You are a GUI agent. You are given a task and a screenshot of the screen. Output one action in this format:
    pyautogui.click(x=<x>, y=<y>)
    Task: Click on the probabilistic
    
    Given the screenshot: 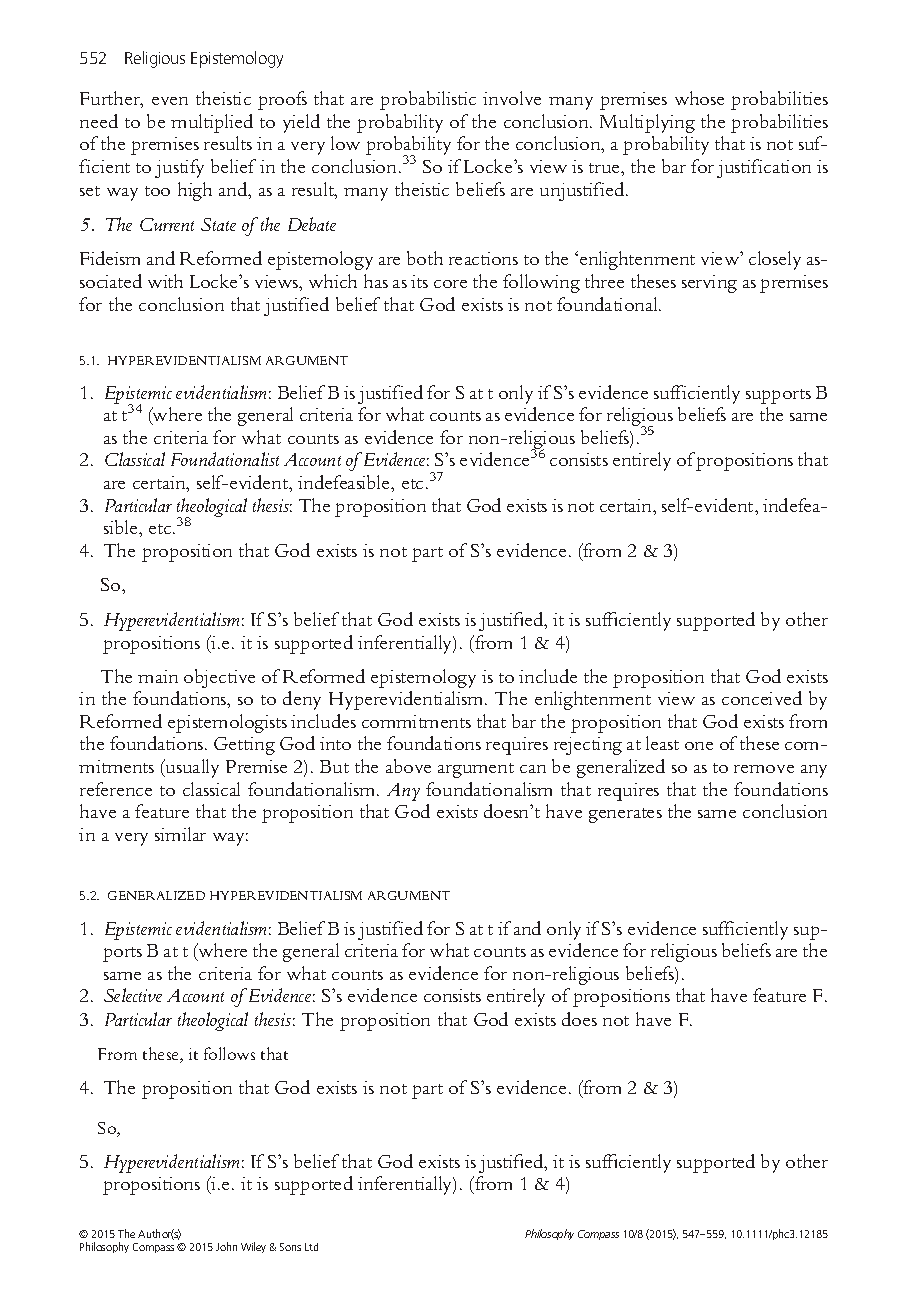 What is the action you would take?
    pyautogui.click(x=428, y=100)
